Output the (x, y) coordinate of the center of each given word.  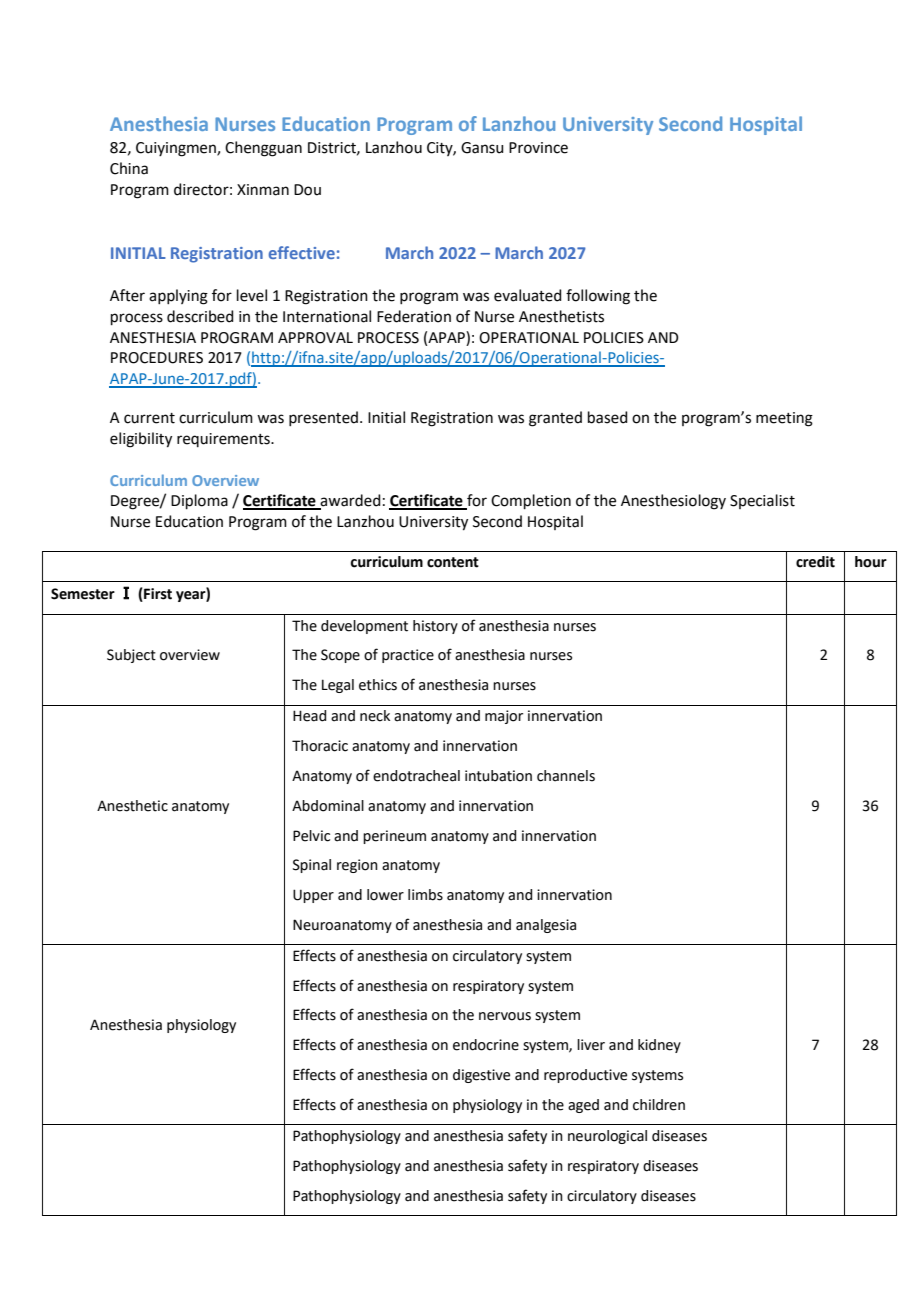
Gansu (482, 148)
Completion (531, 501)
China (129, 168)
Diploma (199, 501)
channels (566, 776)
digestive (481, 1076)
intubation (498, 776)
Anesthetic (132, 806)
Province (538, 148)
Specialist (762, 501)
